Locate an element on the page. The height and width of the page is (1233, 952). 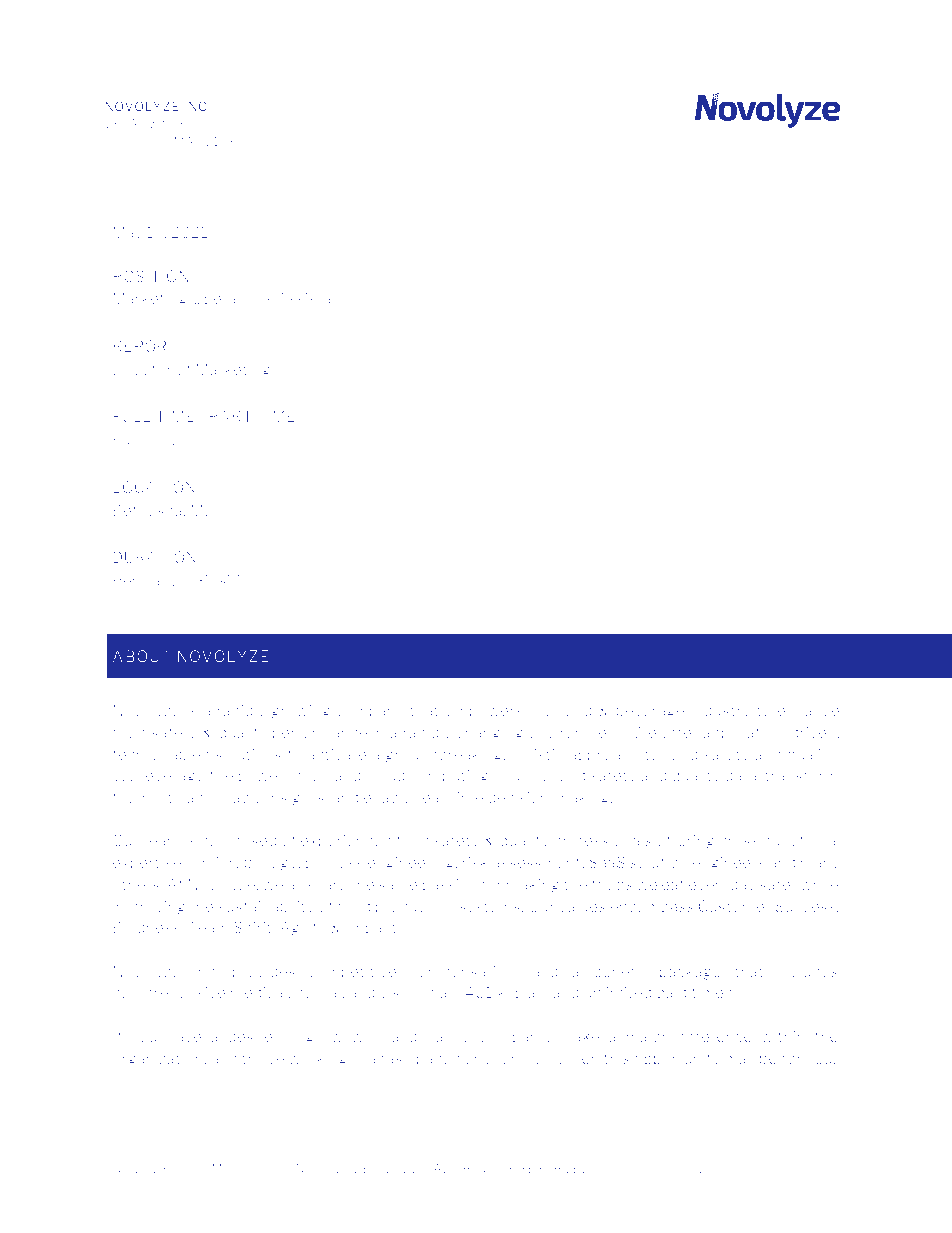
computing is located at coordinates (449, 776).
